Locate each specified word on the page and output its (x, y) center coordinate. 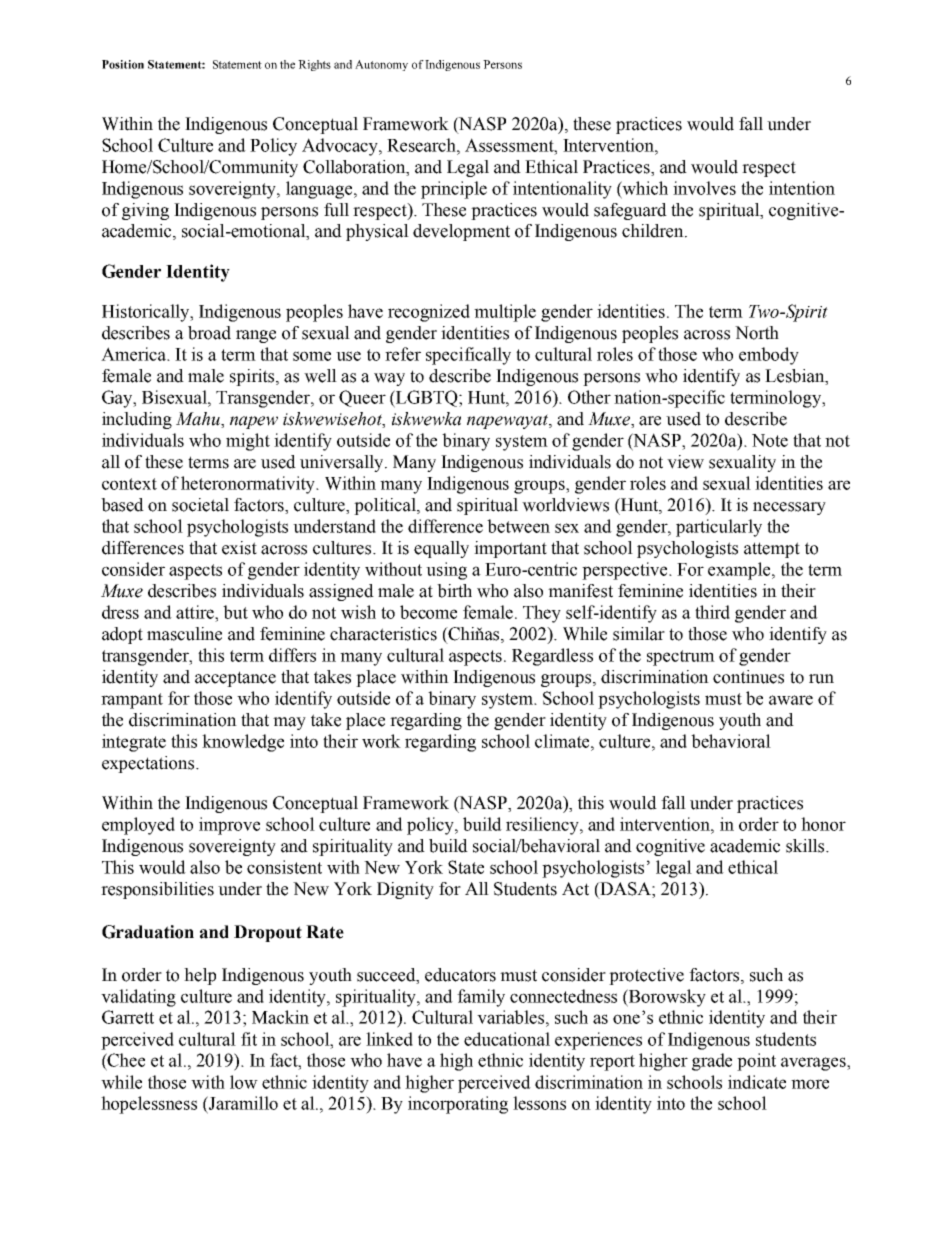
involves (704, 188)
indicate (757, 1082)
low (244, 1082)
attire (196, 612)
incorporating (458, 1105)
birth (454, 591)
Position (123, 64)
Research (422, 145)
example (740, 571)
